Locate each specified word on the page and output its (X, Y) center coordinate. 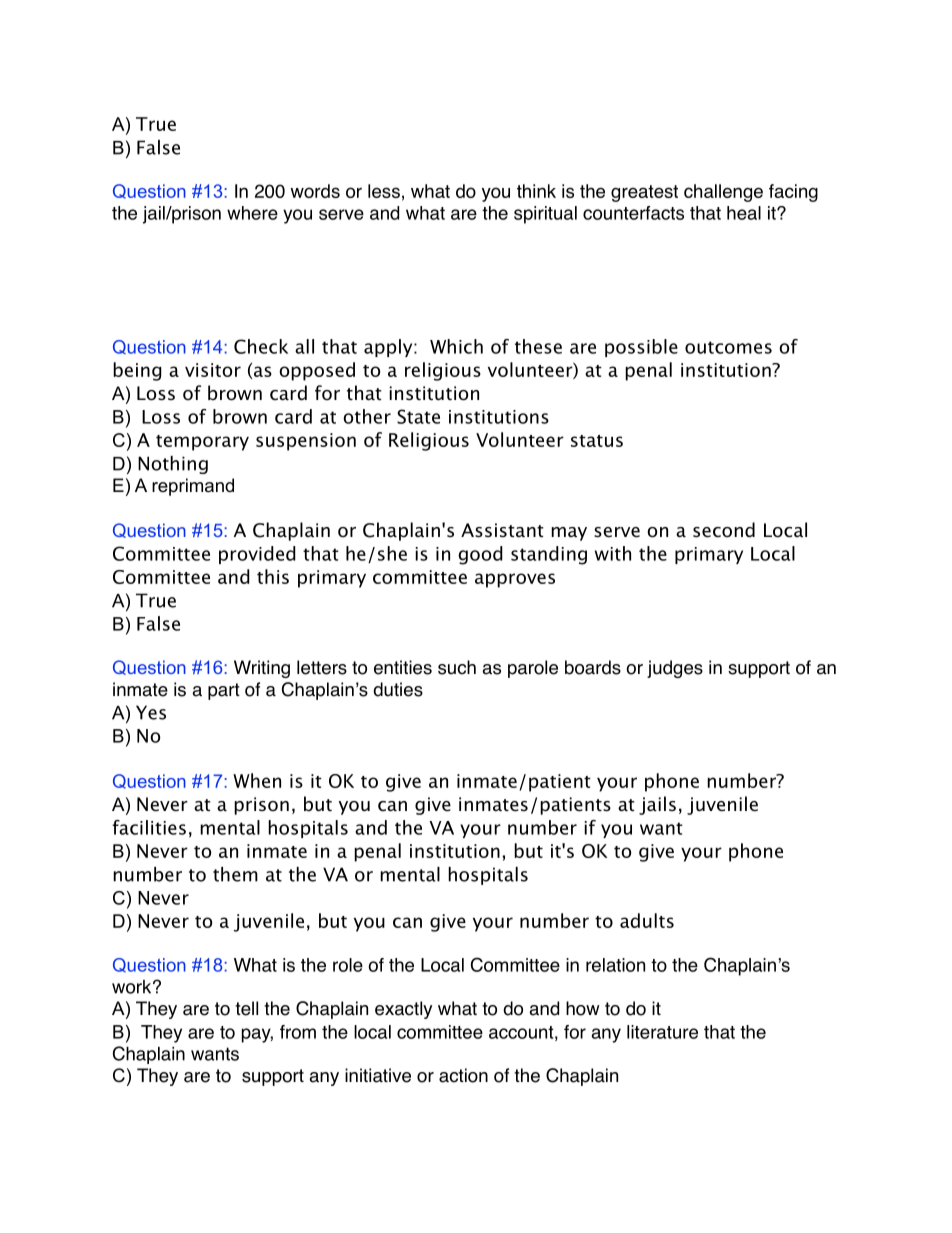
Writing (262, 669)
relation (615, 965)
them (235, 874)
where (252, 213)
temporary (202, 443)
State (418, 416)
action (463, 1075)
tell (246, 1008)
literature (662, 1032)
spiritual (545, 215)
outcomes (728, 347)
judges (675, 669)
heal (744, 213)
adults (647, 920)
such (457, 667)
